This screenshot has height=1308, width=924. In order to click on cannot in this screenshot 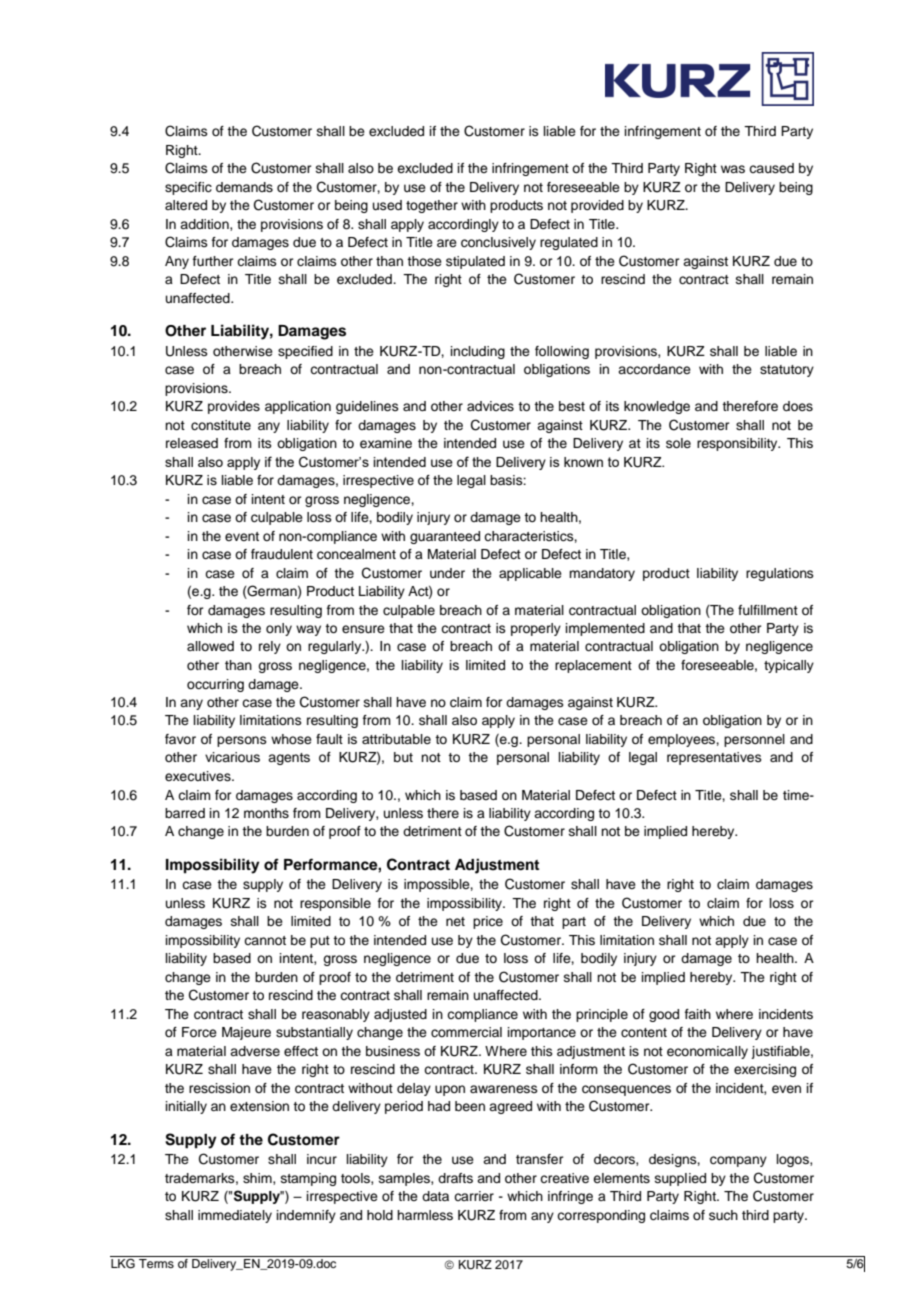, I will do `click(265, 940)`.
